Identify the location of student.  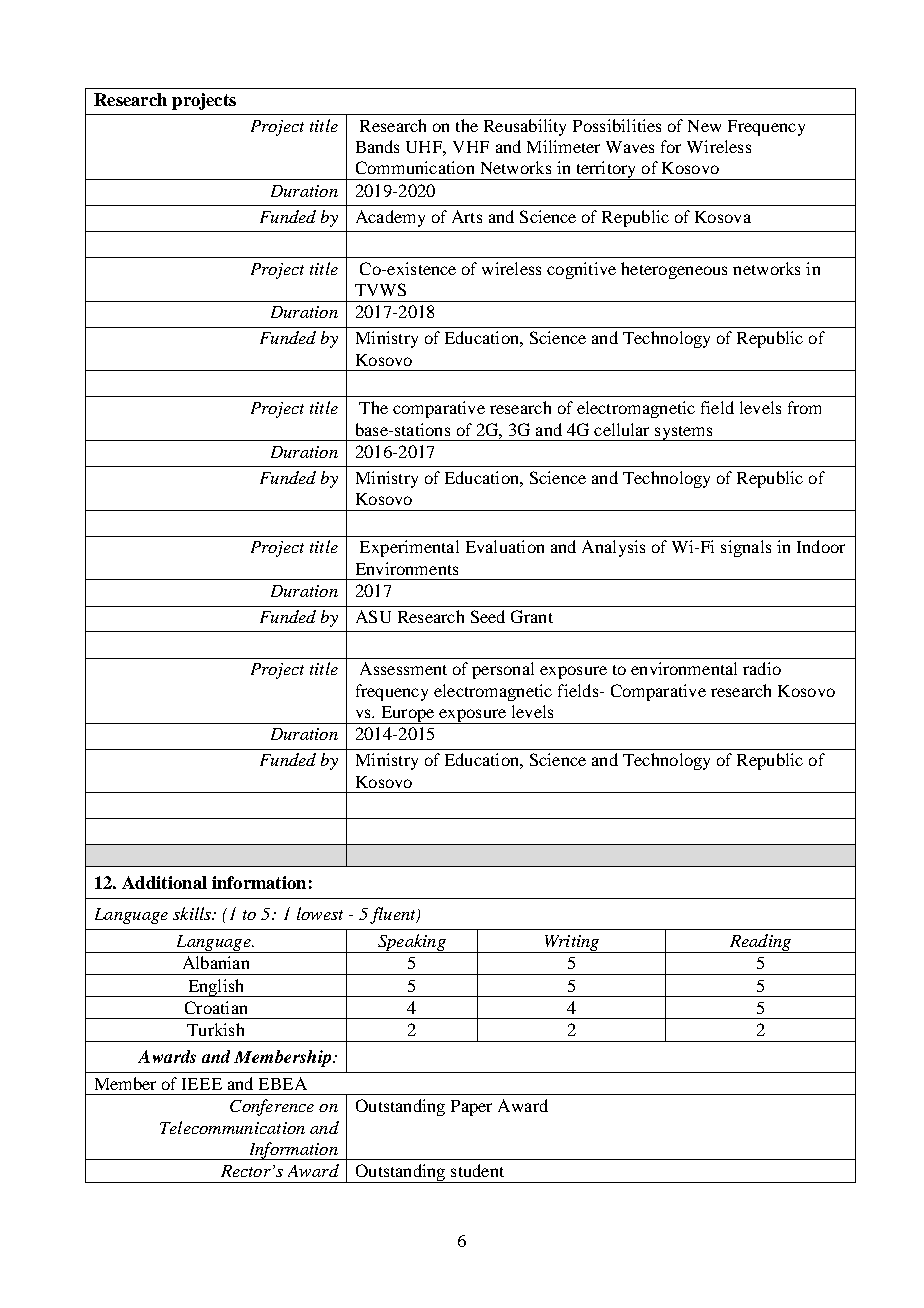
(477, 1170).
